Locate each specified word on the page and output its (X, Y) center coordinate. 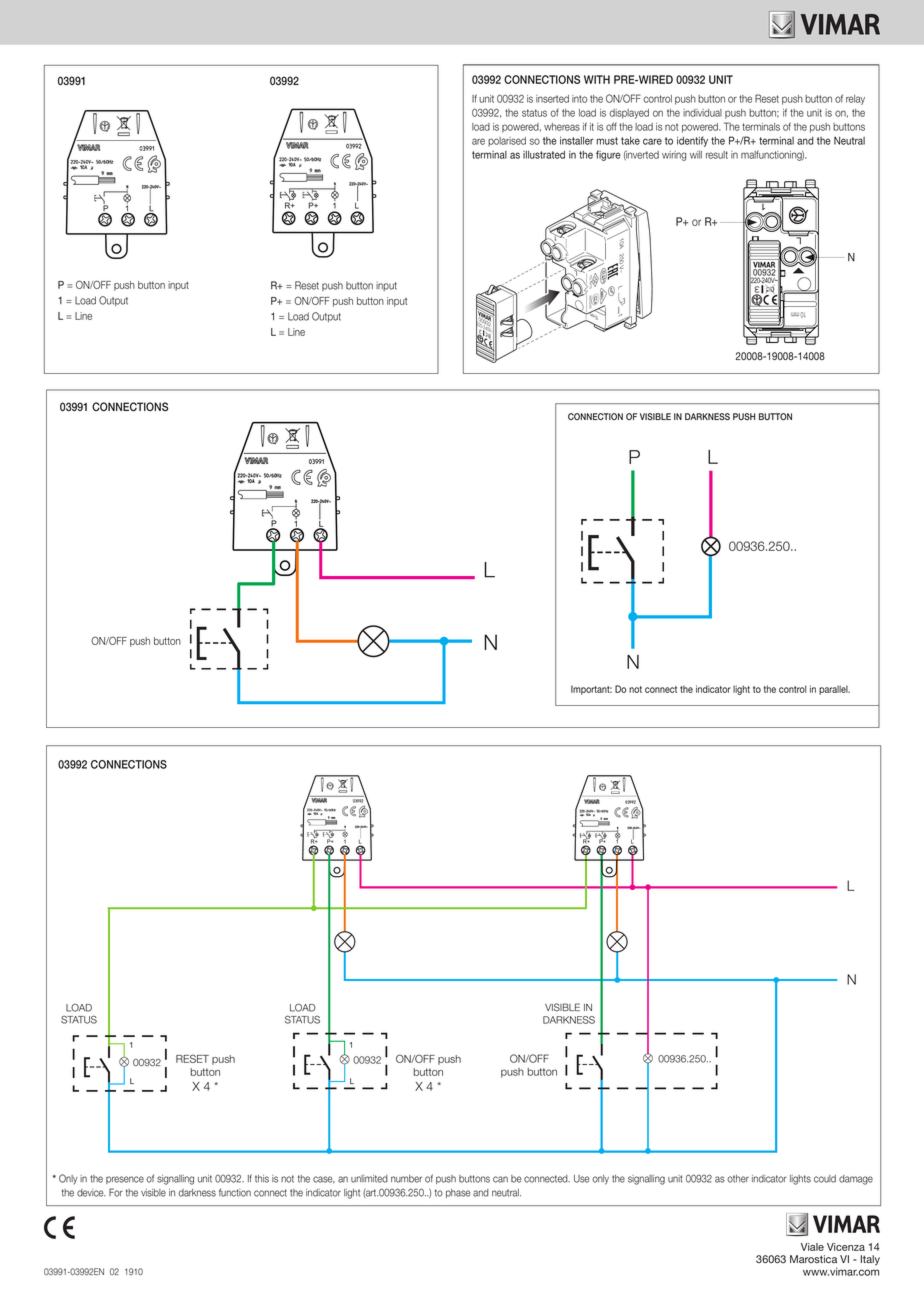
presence (125, 1180)
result (717, 155)
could (825, 1179)
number (406, 1179)
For (116, 1192)
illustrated (544, 155)
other (738, 1179)
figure (608, 155)
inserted (552, 99)
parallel (834, 690)
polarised (507, 142)
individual (702, 113)
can (500, 1179)
